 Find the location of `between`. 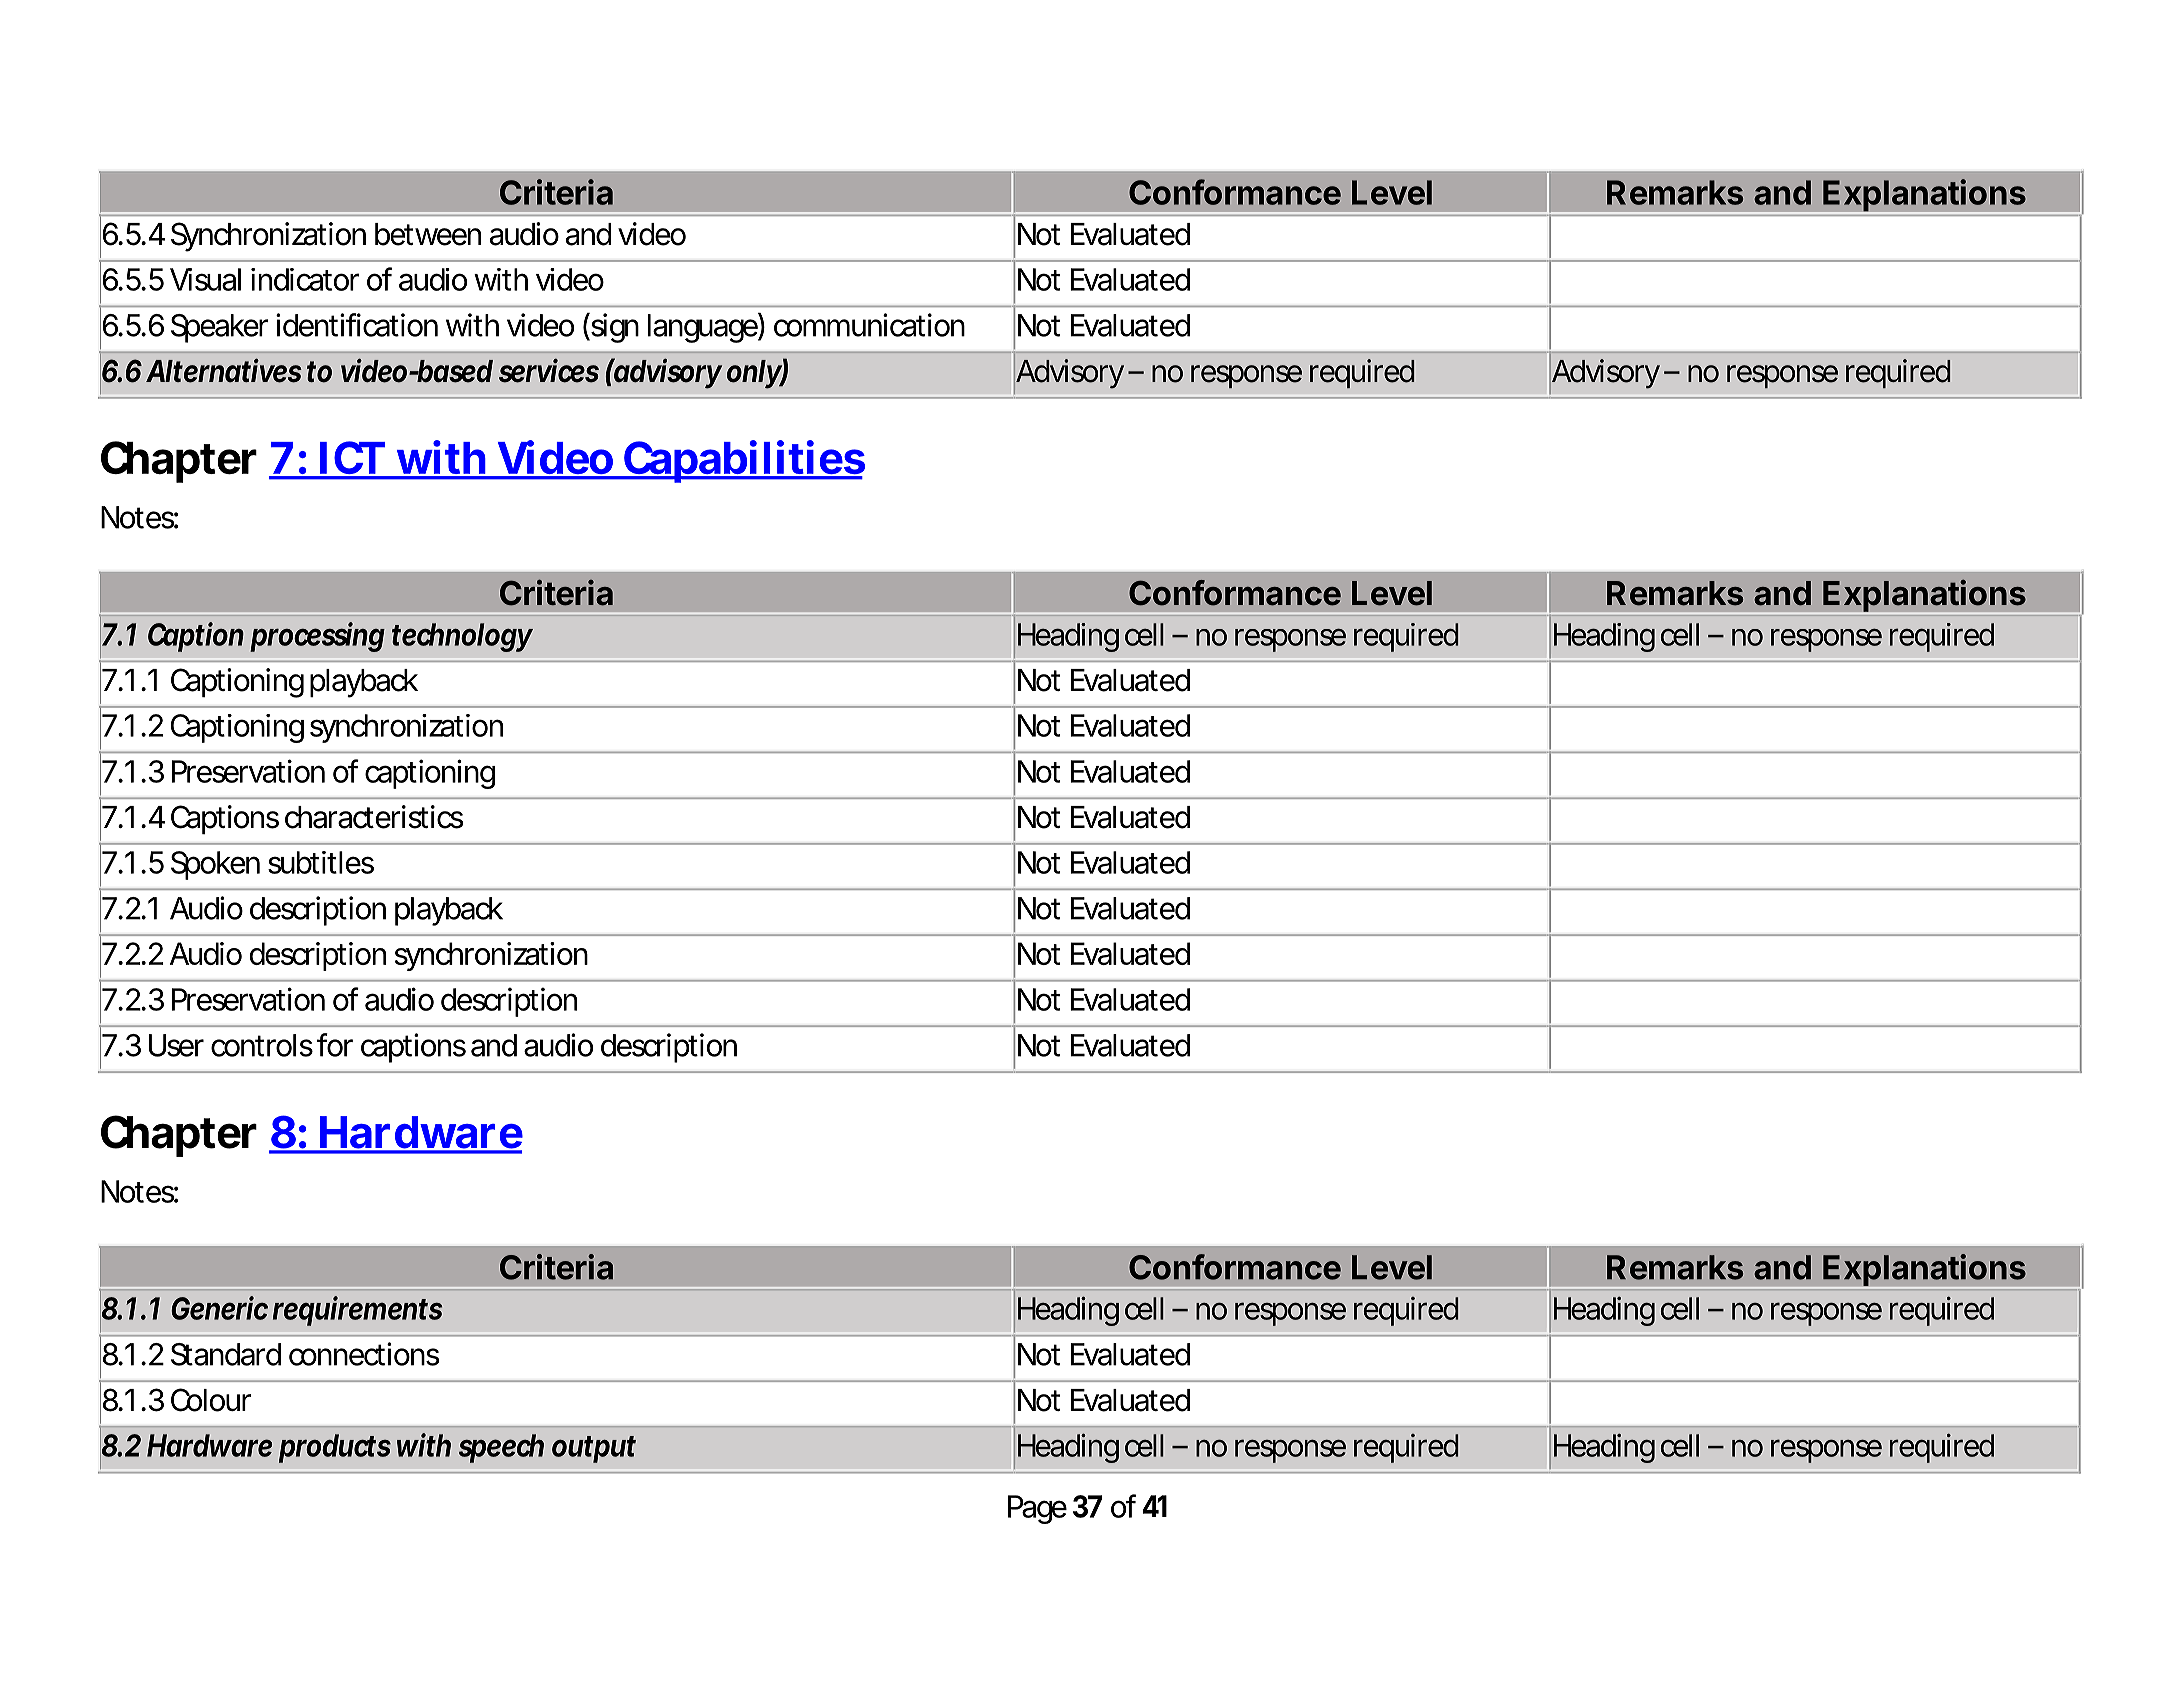

between is located at coordinates (428, 234).
